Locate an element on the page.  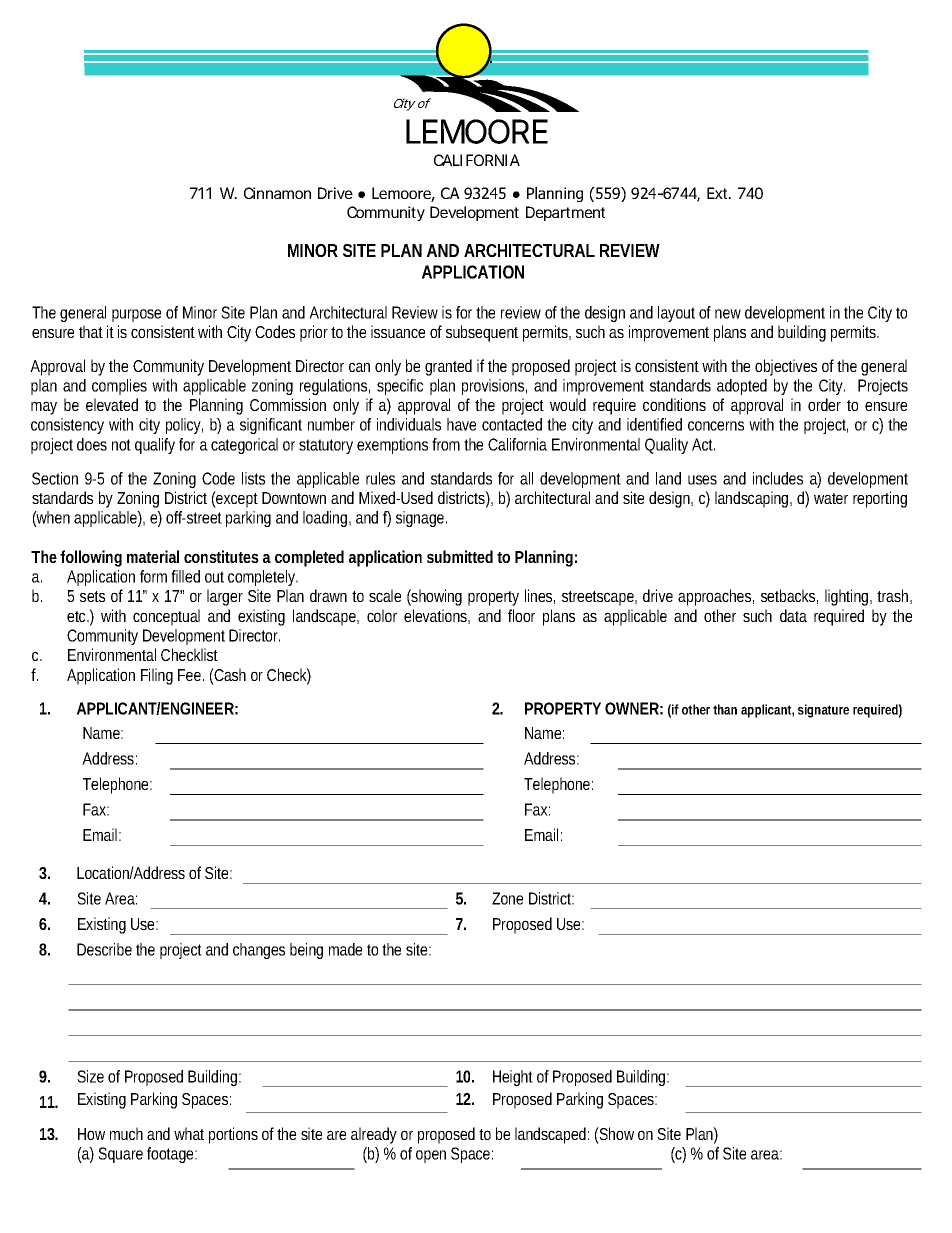
much is located at coordinates (126, 1133).
